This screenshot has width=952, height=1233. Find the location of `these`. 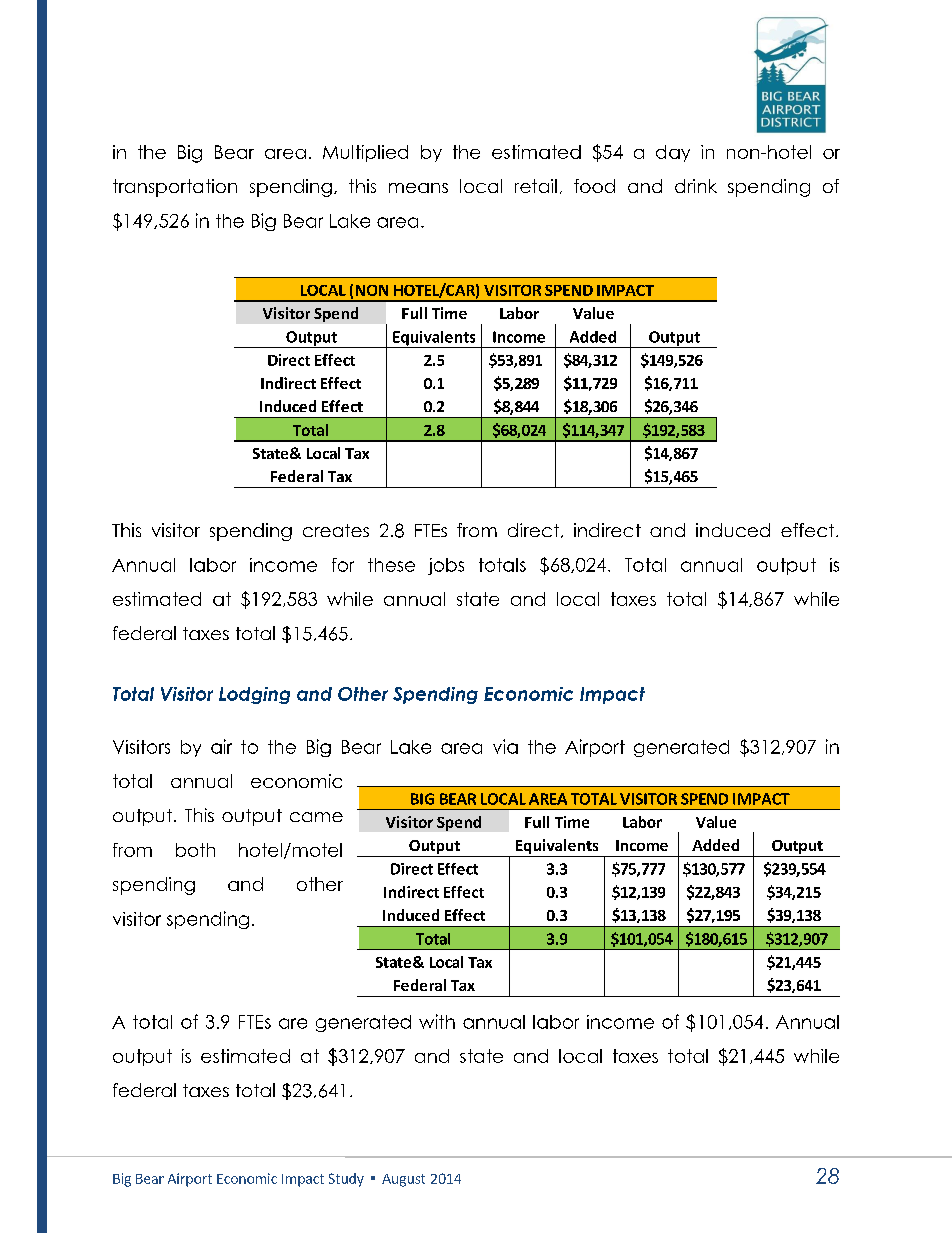

these is located at coordinates (391, 565).
